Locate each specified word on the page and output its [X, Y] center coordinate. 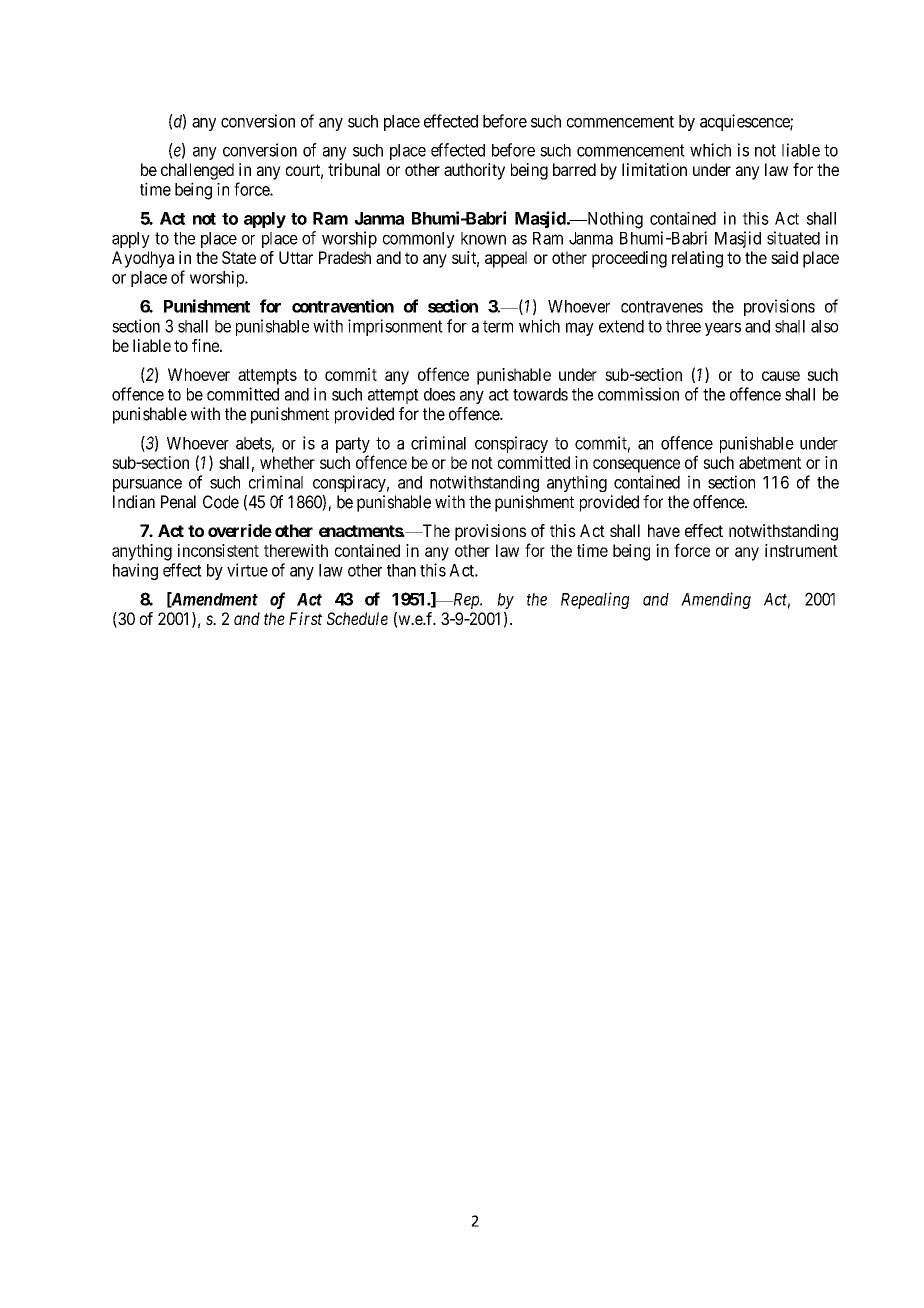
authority [474, 171]
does [439, 394]
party [353, 445]
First [305, 618]
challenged [197, 171]
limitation [654, 169]
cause [781, 376]
